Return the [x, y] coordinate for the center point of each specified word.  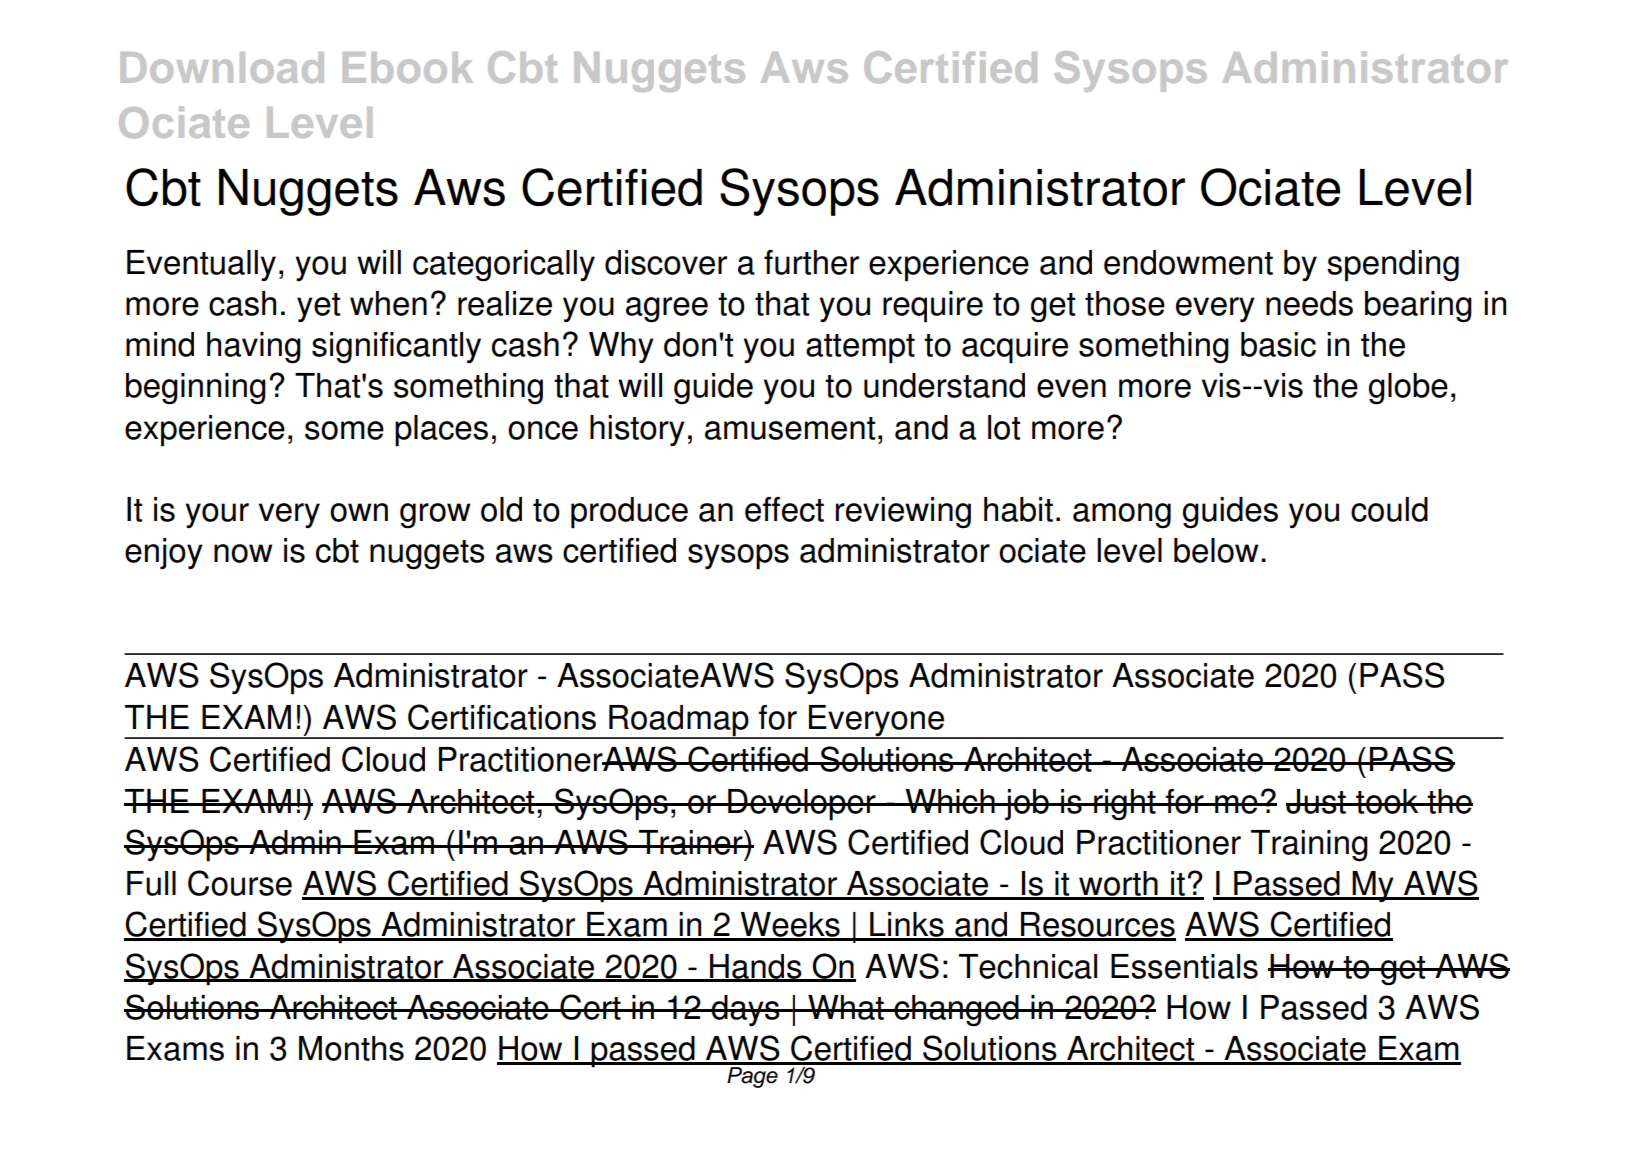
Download [222, 67]
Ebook [408, 67]
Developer [802, 805]
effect [784, 509]
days [746, 1010]
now [243, 553]
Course [240, 883]
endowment [1188, 262]
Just [1317, 801]
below [1216, 550]
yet [318, 307]
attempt [860, 349]
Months [351, 1048]
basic [1278, 344]
